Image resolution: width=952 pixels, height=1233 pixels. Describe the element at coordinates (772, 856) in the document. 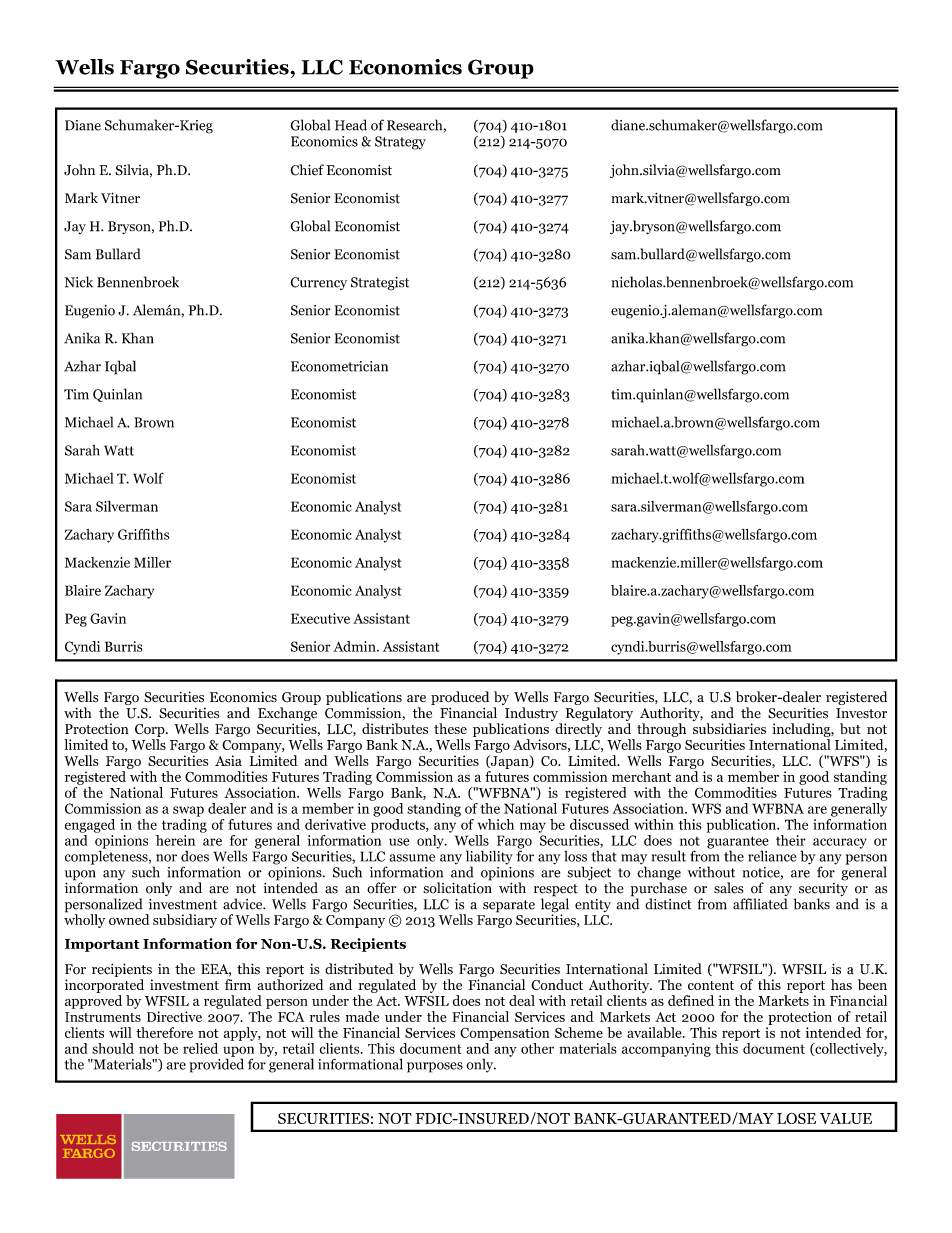

I see `reliance` at that location.
